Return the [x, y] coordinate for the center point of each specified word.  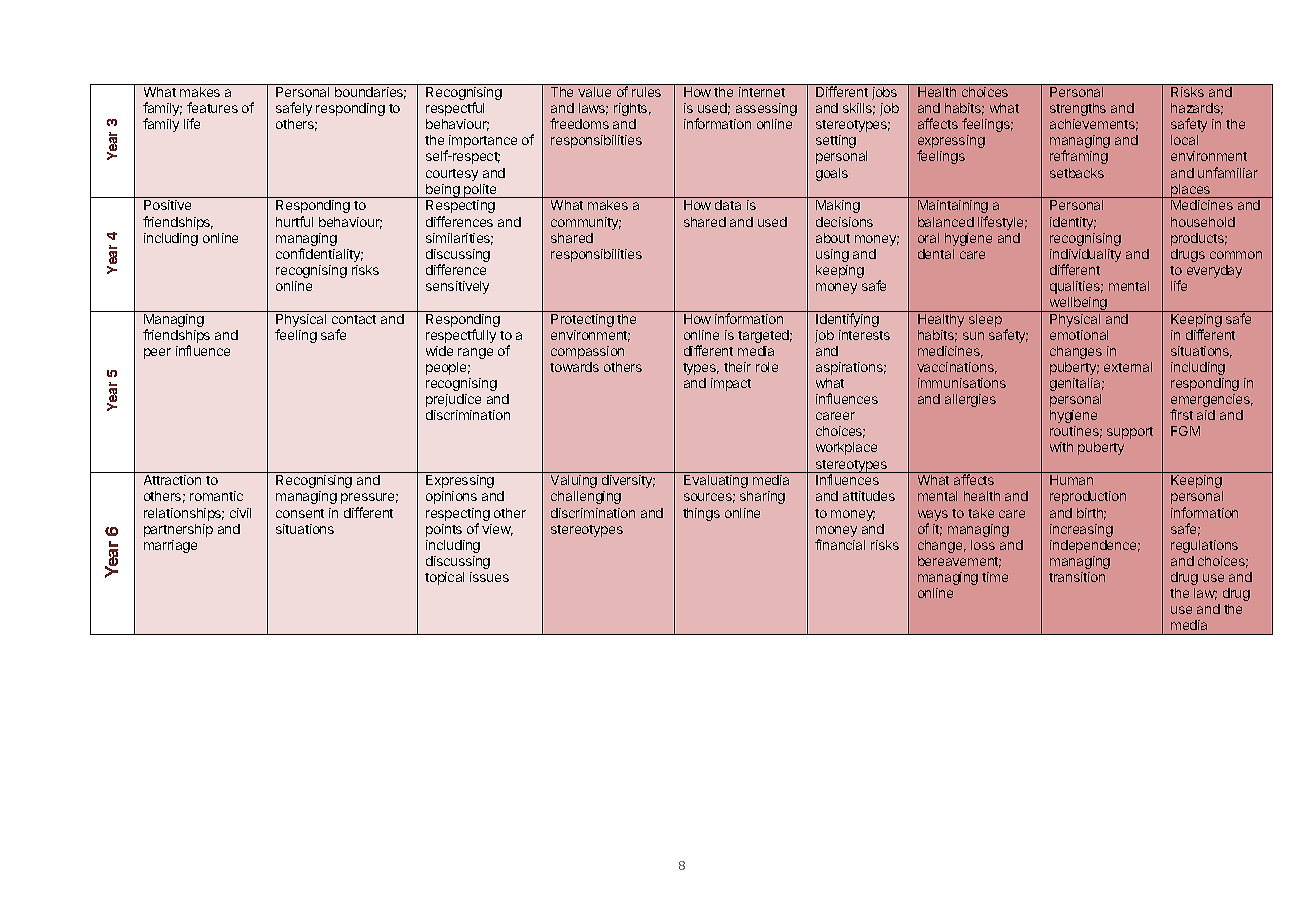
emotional [1079, 335]
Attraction [172, 480]
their [737, 367]
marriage [170, 546]
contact [354, 319]
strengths [1078, 109]
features [212, 107]
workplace [846, 448]
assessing [766, 109]
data [728, 205]
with [1061, 447]
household [1203, 222]
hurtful [294, 221]
